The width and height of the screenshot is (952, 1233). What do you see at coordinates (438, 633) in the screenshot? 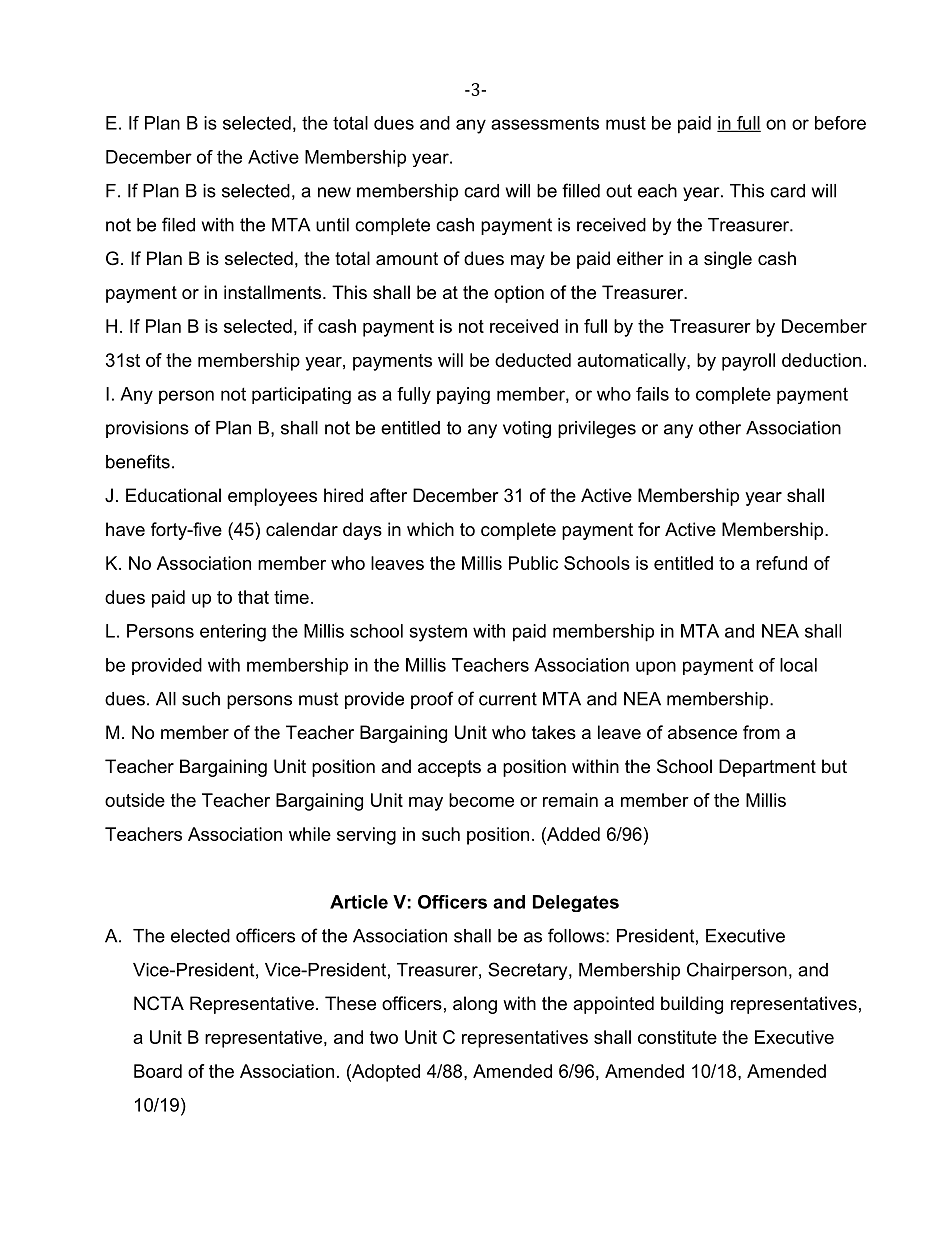
I see `system` at bounding box center [438, 633].
